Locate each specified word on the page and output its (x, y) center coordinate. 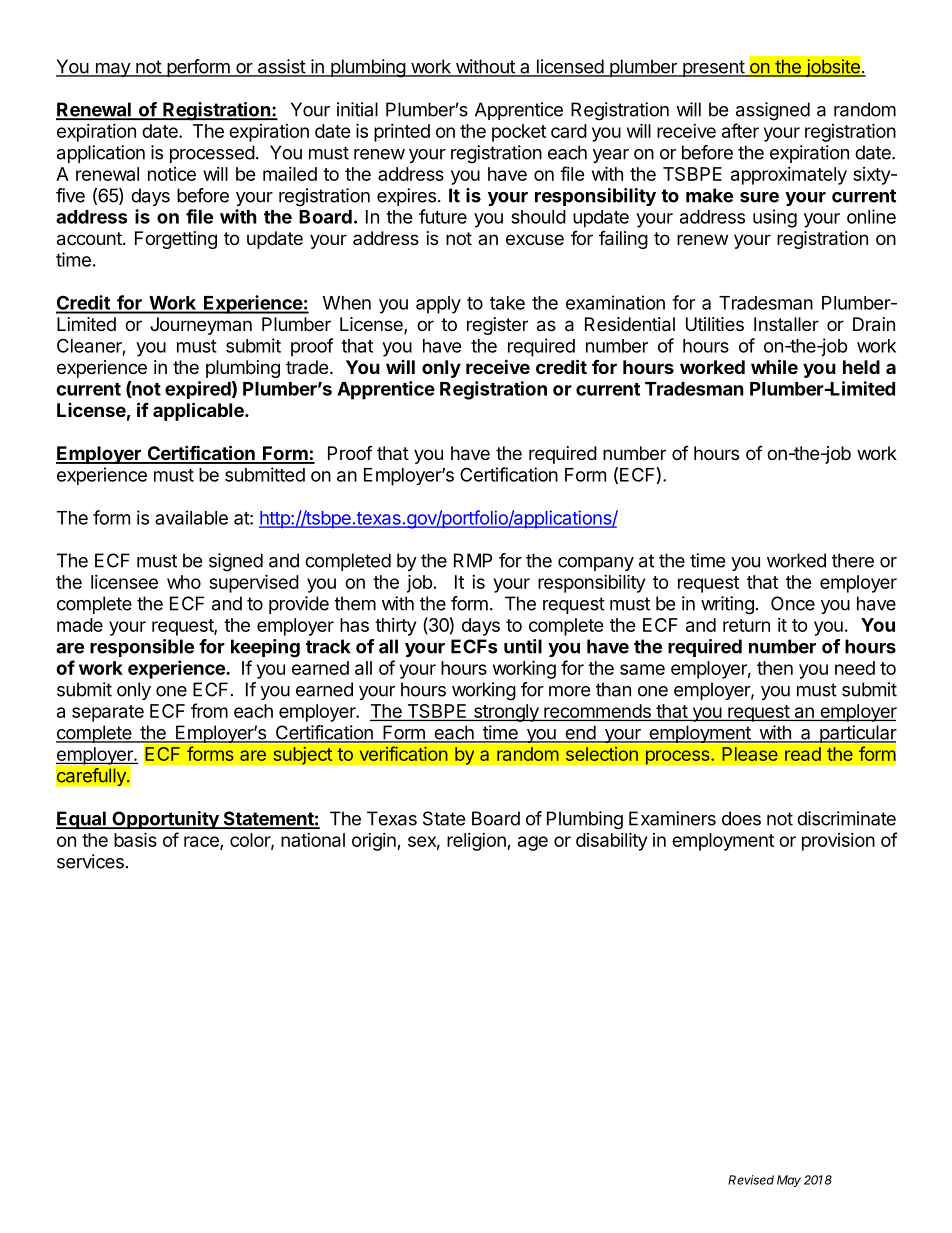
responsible (142, 648)
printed (402, 133)
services (90, 861)
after (740, 130)
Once (793, 603)
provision (838, 842)
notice (172, 174)
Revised (751, 1180)
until (523, 646)
